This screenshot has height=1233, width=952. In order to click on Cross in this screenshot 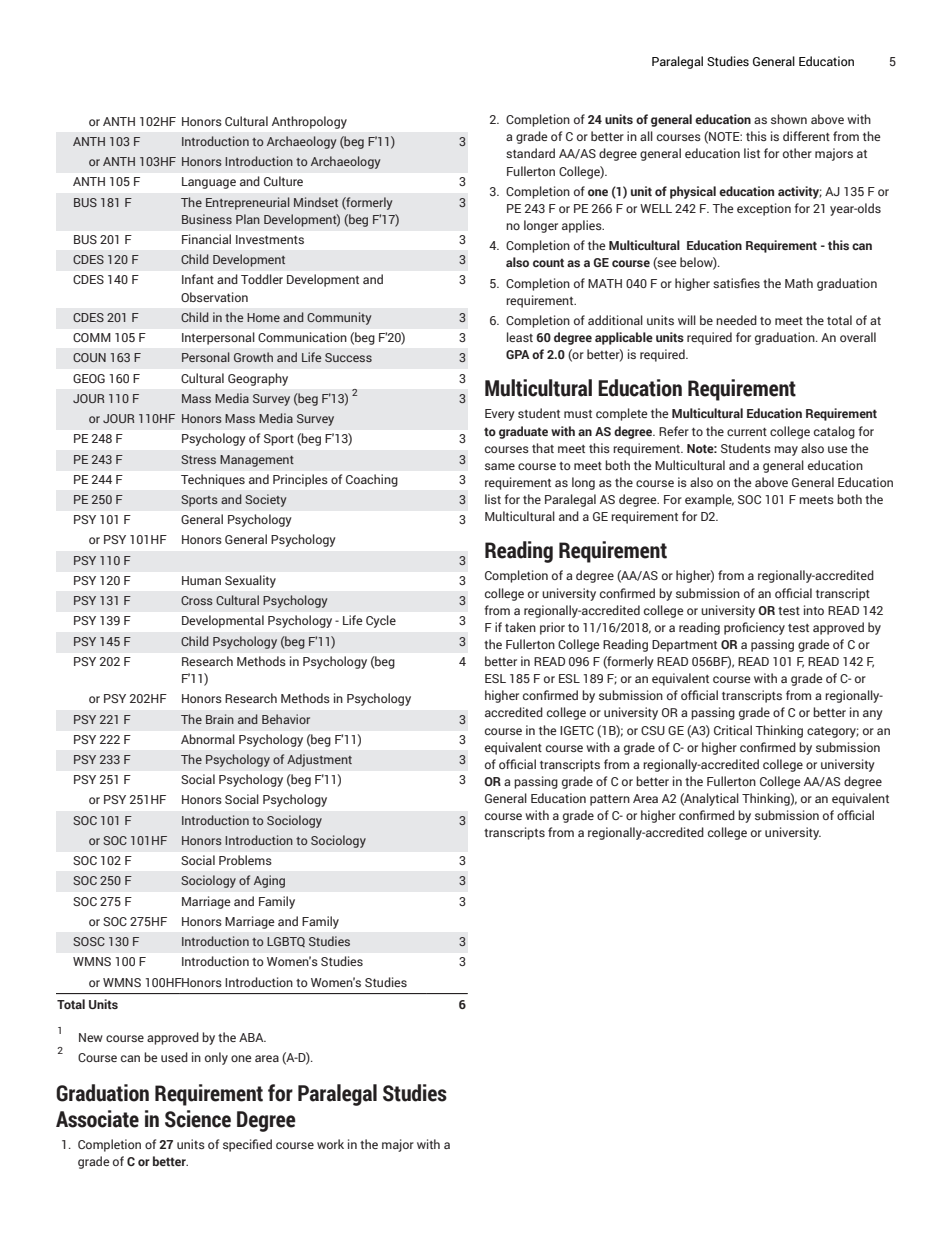, I will do `click(197, 600)`.
